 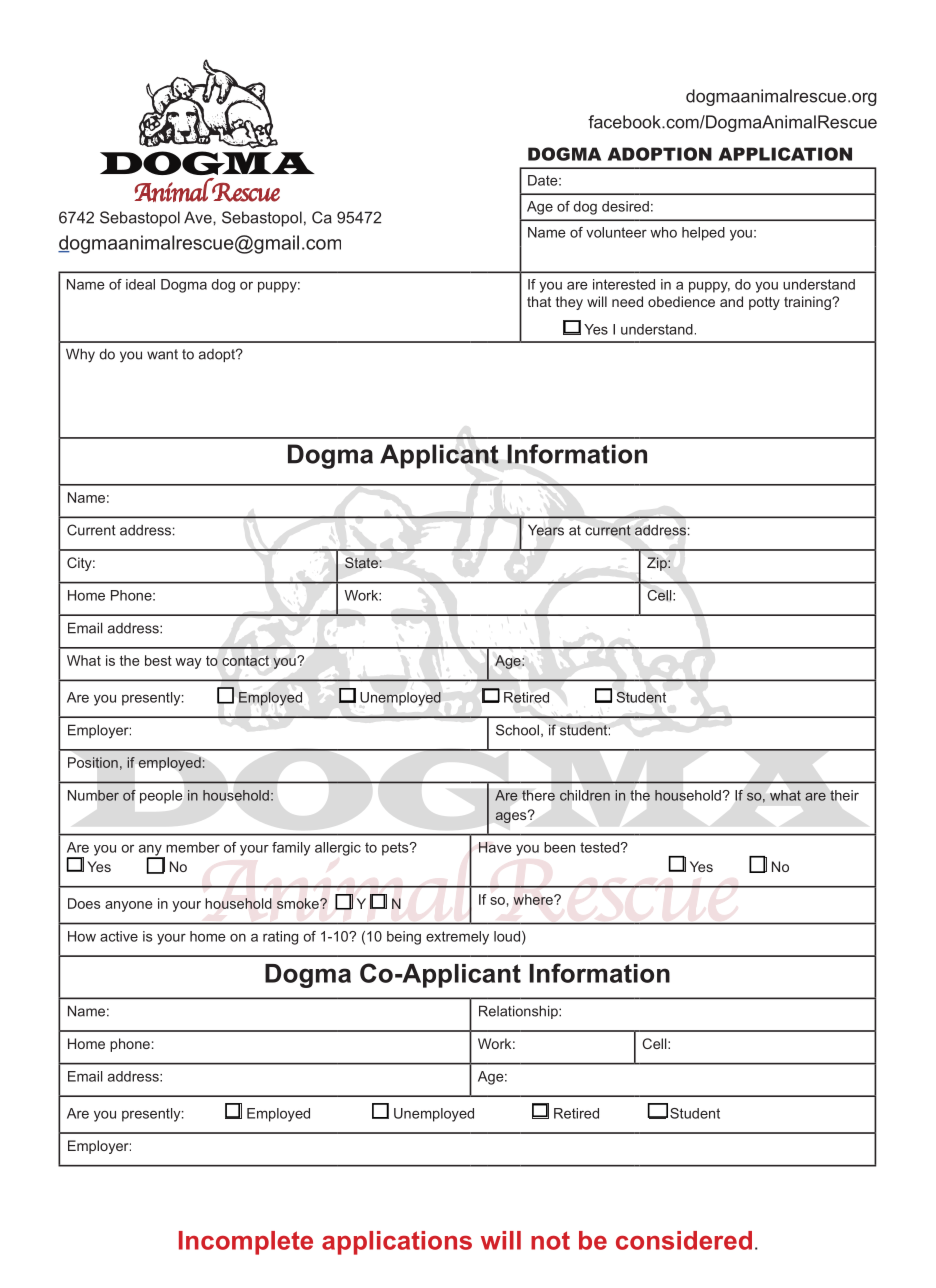 What do you see at coordinates (539, 301) in the document?
I see `that` at bounding box center [539, 301].
